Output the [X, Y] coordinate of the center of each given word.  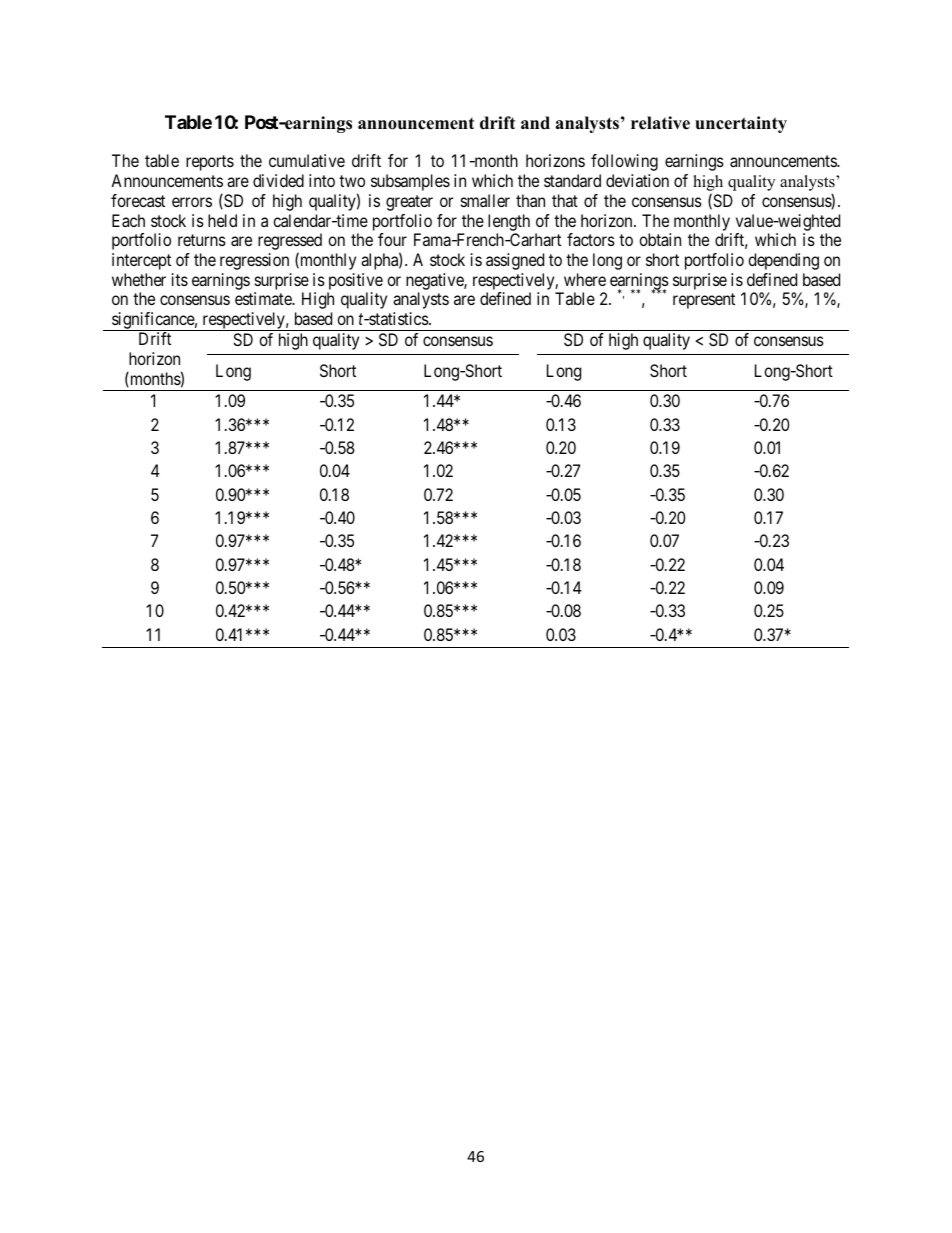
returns [202, 240]
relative [660, 123]
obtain [660, 239]
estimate [264, 298]
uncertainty [741, 124]
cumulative [307, 160]
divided [278, 180]
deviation [637, 180]
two [352, 181]
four [392, 239]
